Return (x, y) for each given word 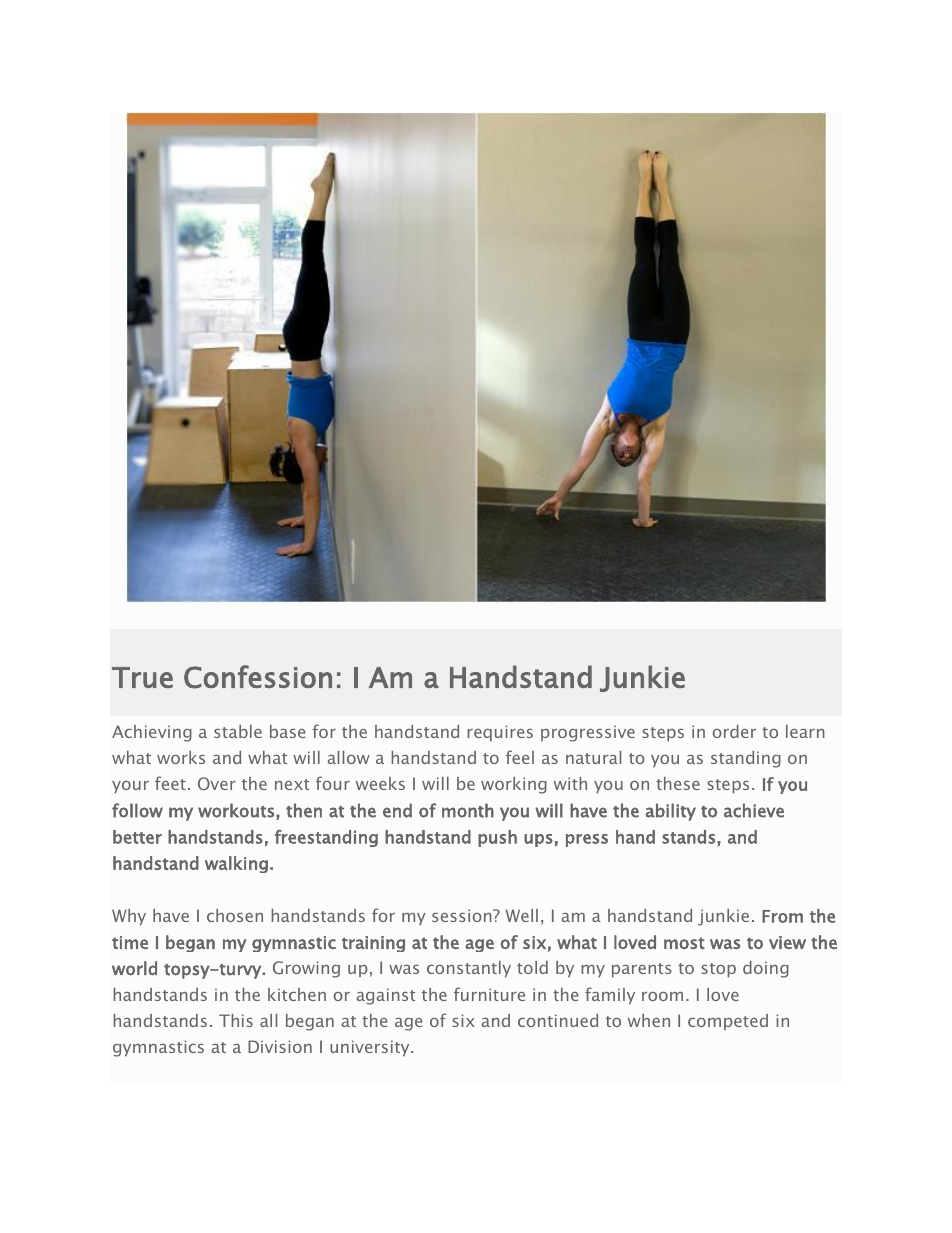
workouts (236, 810)
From (782, 916)
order (734, 731)
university (371, 1048)
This (236, 1020)
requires (500, 733)
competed (728, 1022)
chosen (235, 915)
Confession (258, 677)
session (463, 915)
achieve (754, 810)
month (468, 810)
